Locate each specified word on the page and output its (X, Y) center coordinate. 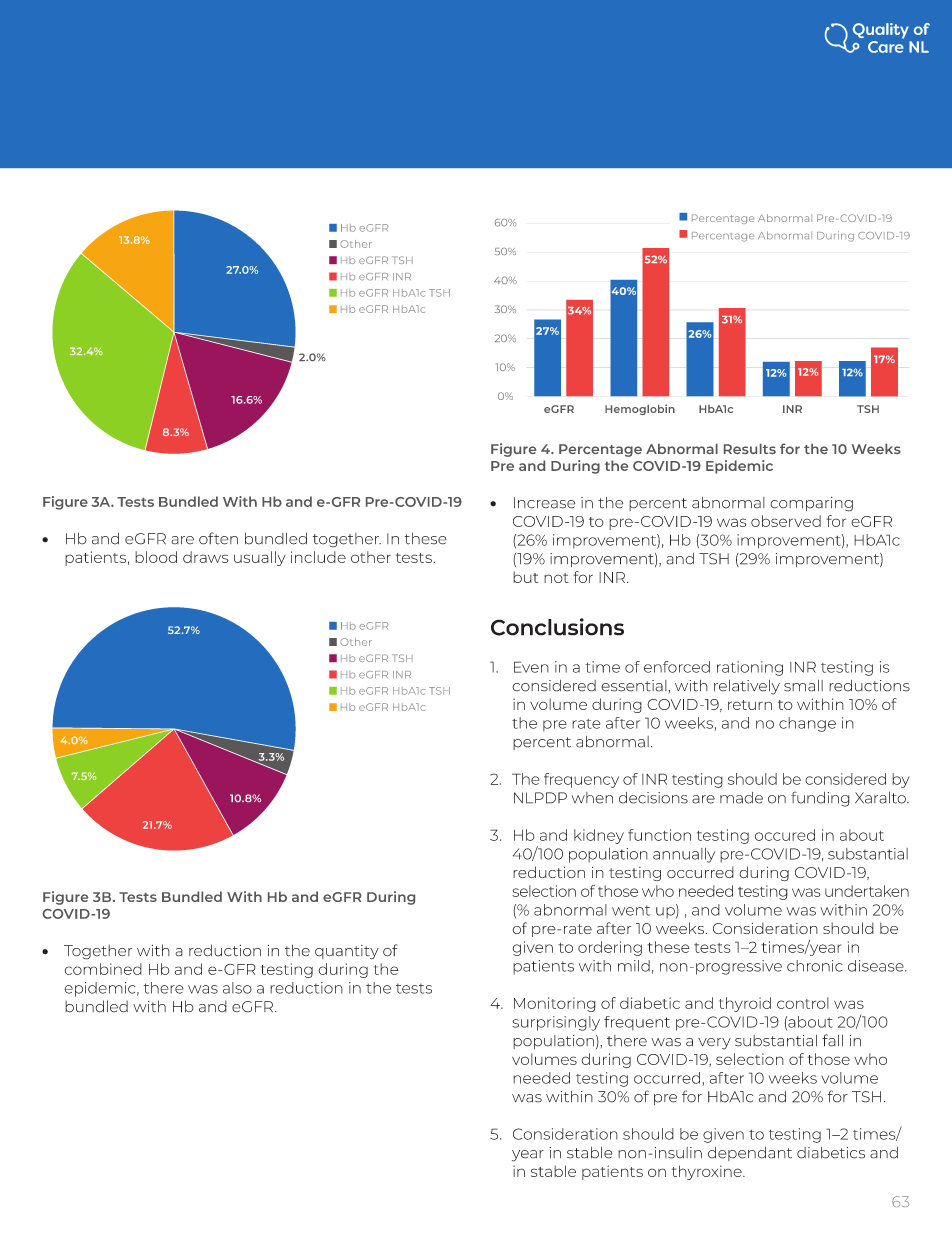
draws (205, 557)
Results (750, 449)
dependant (750, 1154)
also (237, 988)
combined (103, 969)
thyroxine (708, 1172)
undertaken (867, 891)
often (218, 538)
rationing (750, 668)
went (631, 910)
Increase (544, 503)
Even (531, 667)
